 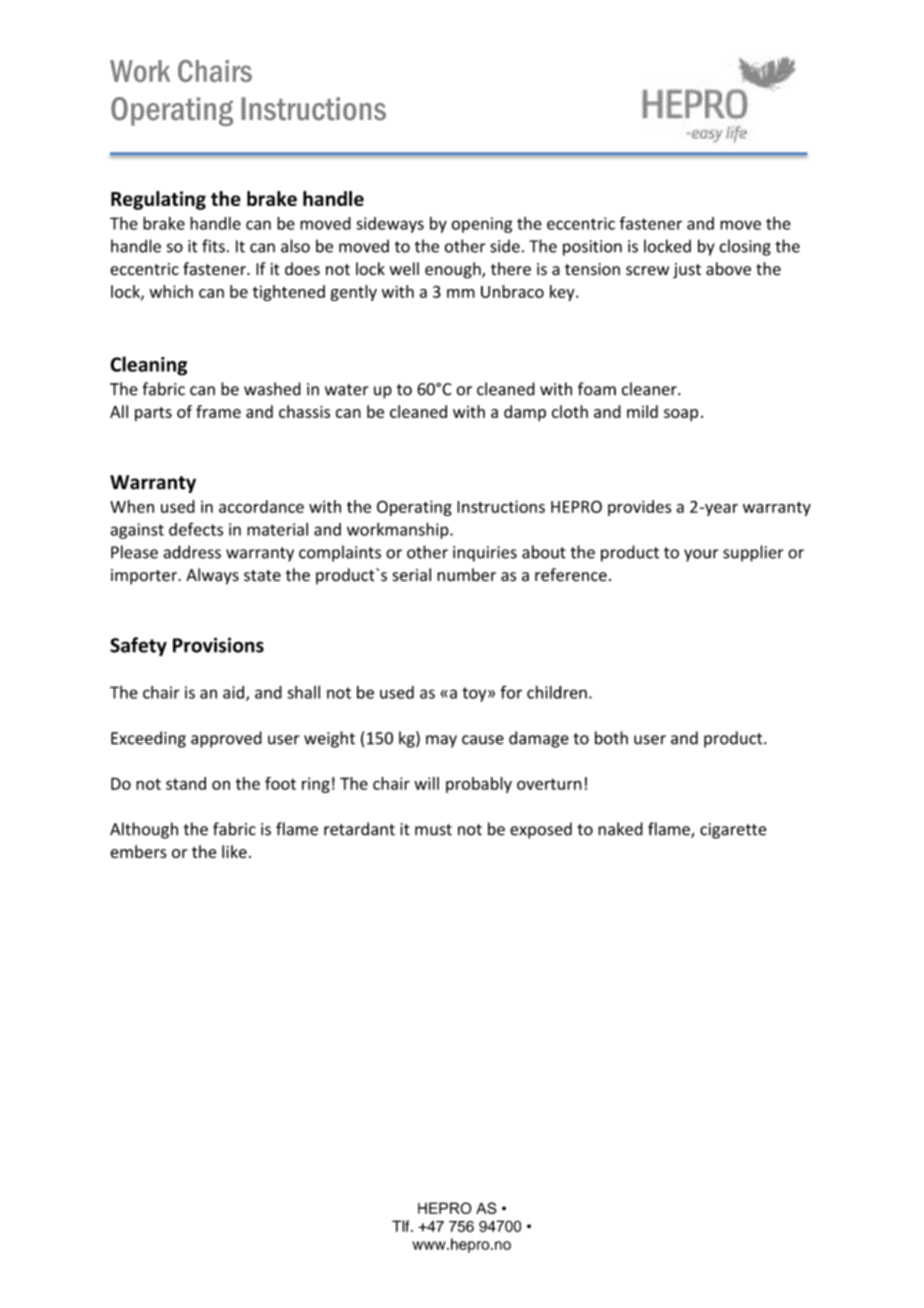 I want to click on like, so click(x=234, y=851).
